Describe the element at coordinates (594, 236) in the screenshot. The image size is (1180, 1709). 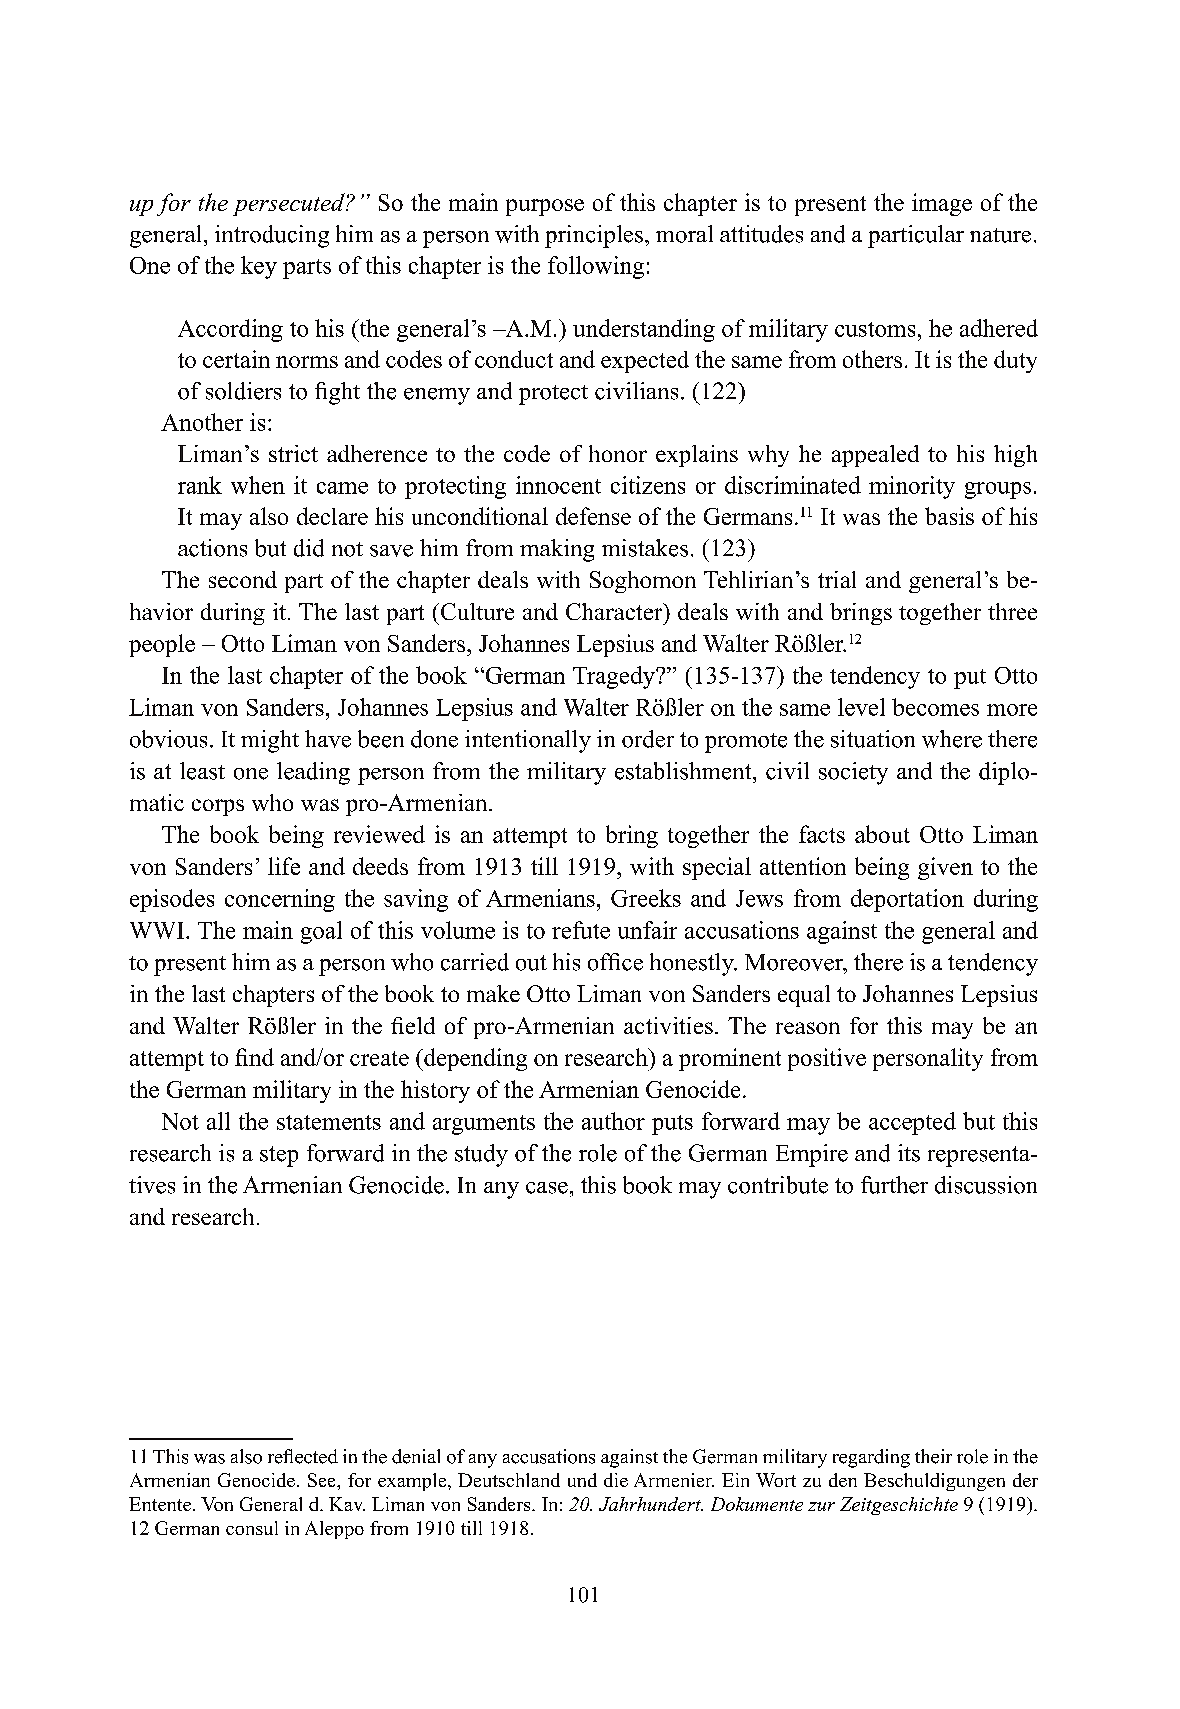
I see `principles` at that location.
